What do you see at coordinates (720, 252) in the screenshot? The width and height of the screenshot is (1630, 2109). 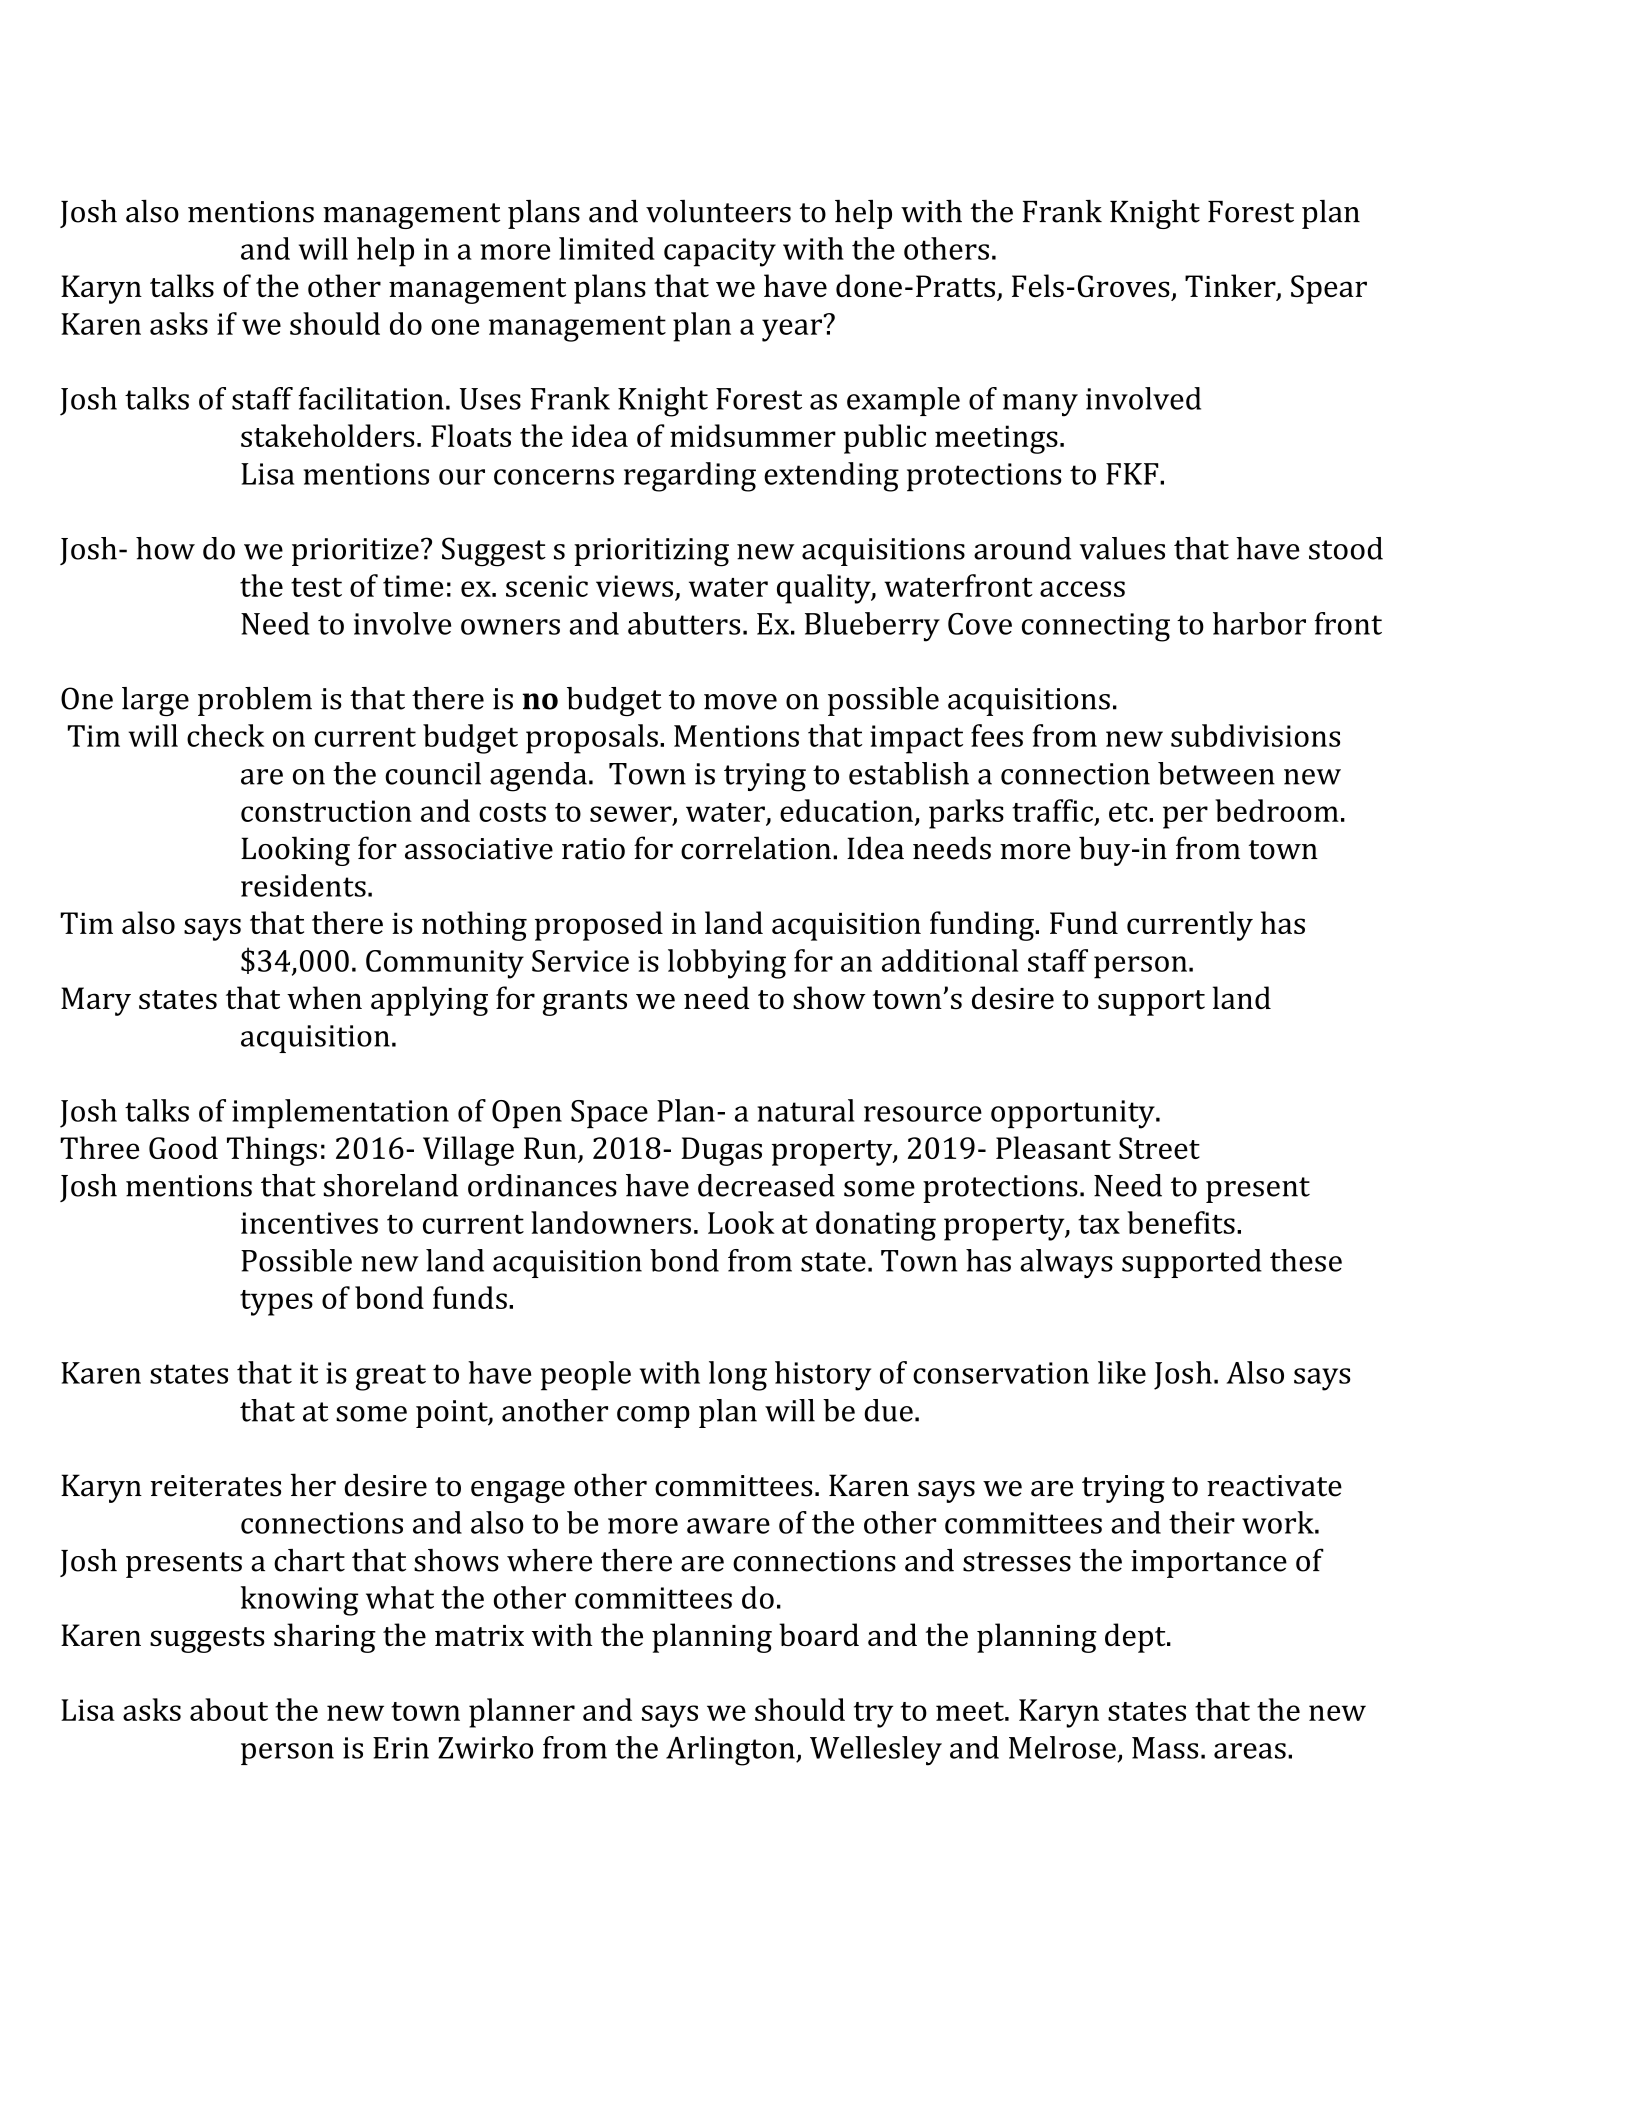 I see `capacity` at bounding box center [720, 252].
